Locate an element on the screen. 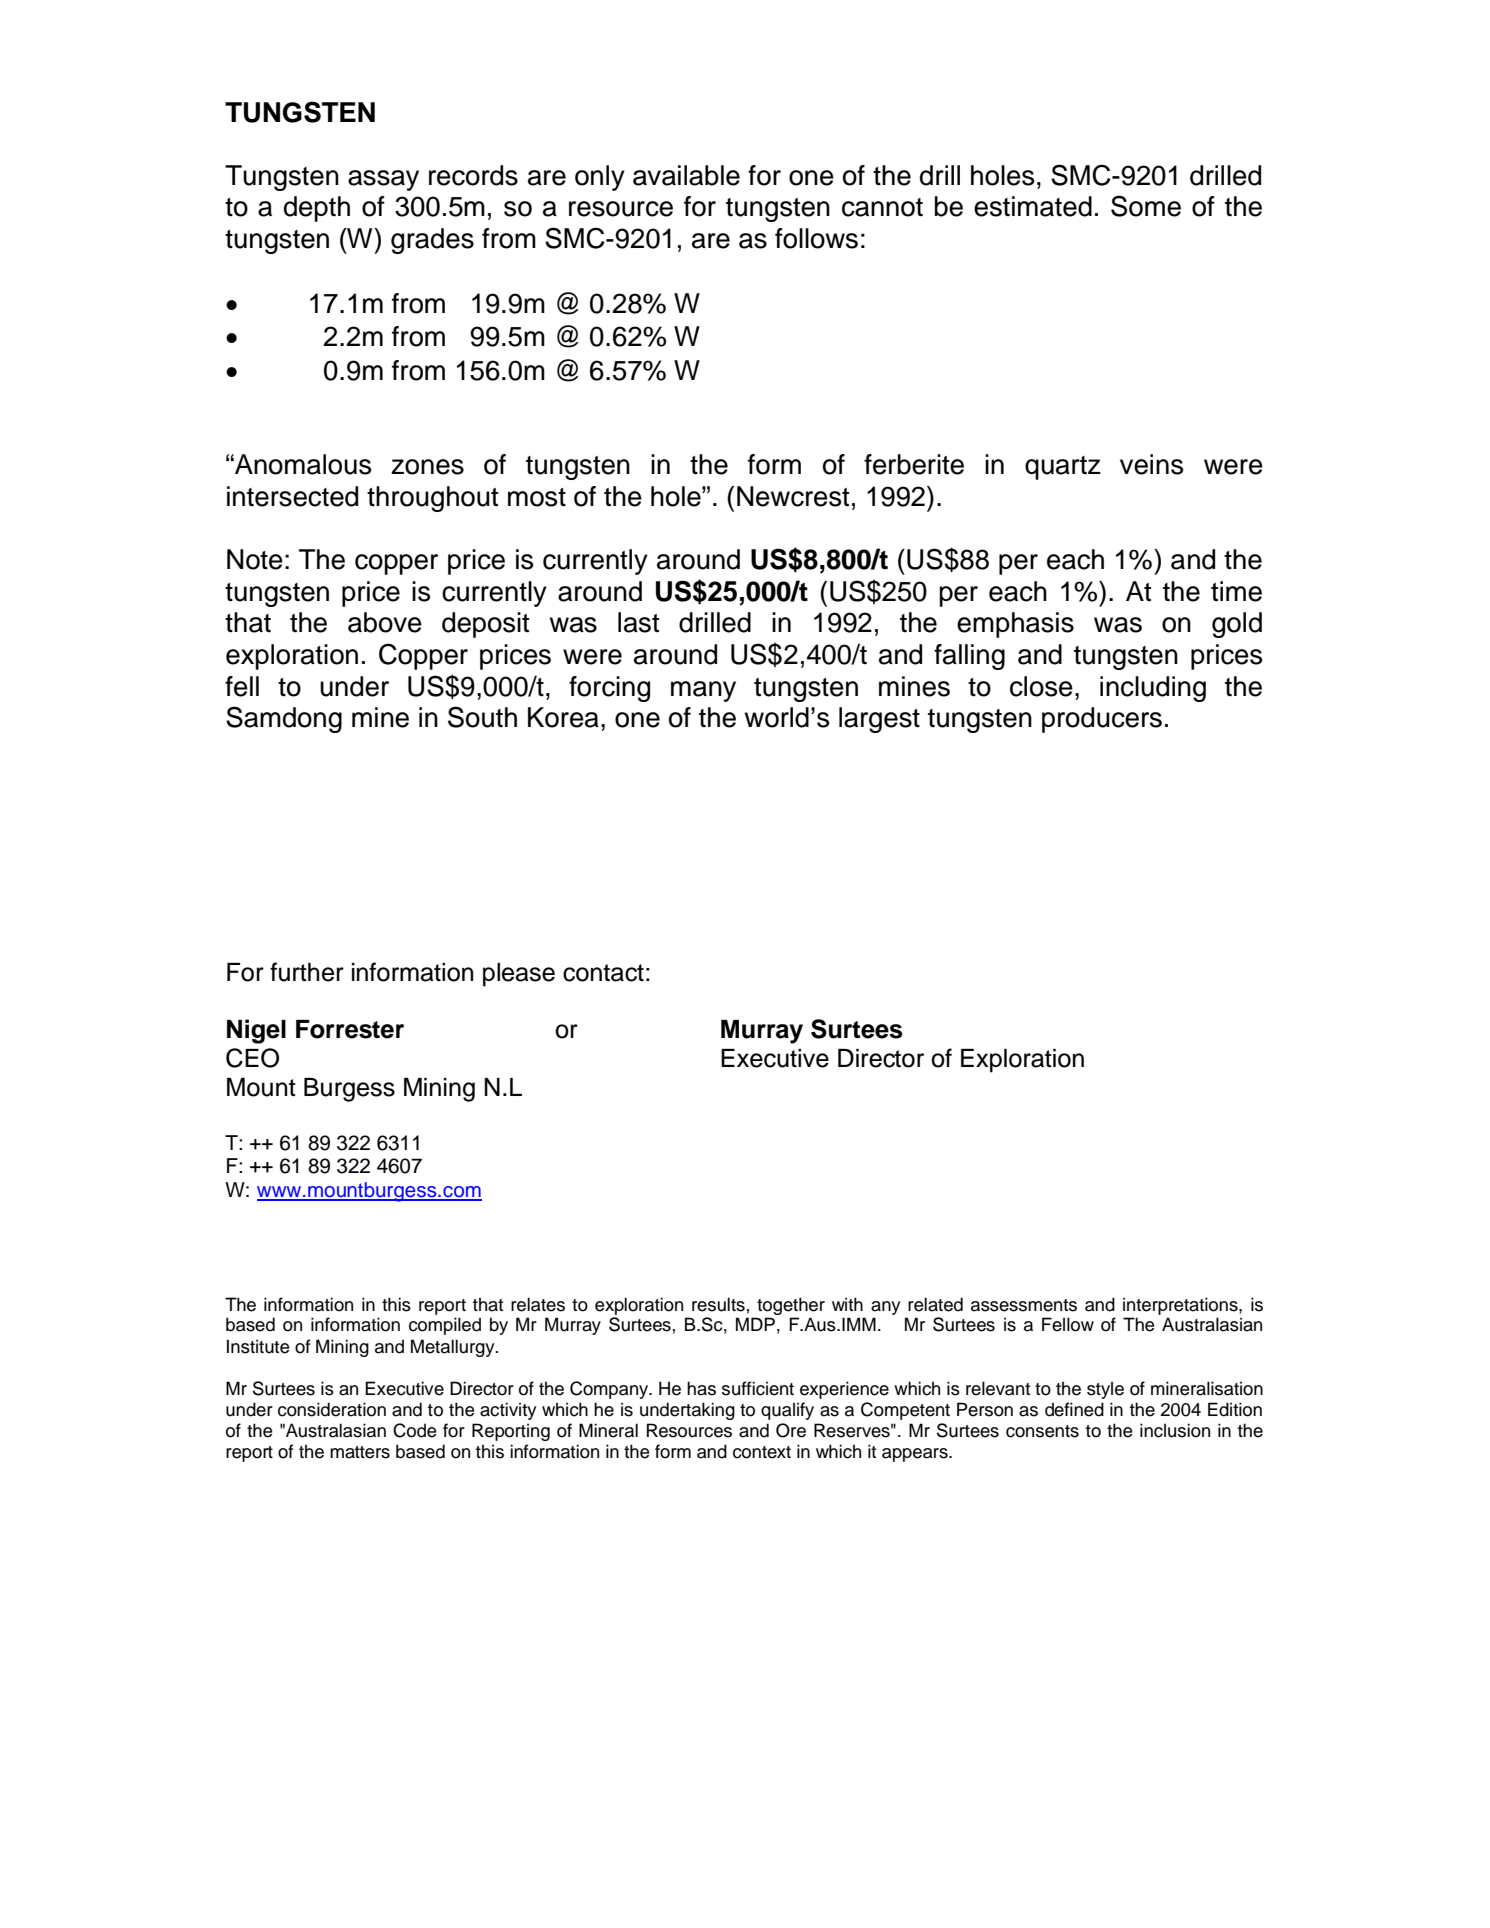 Image resolution: width=1490 pixels, height=1928 pixels. contact is located at coordinates (603, 973).
